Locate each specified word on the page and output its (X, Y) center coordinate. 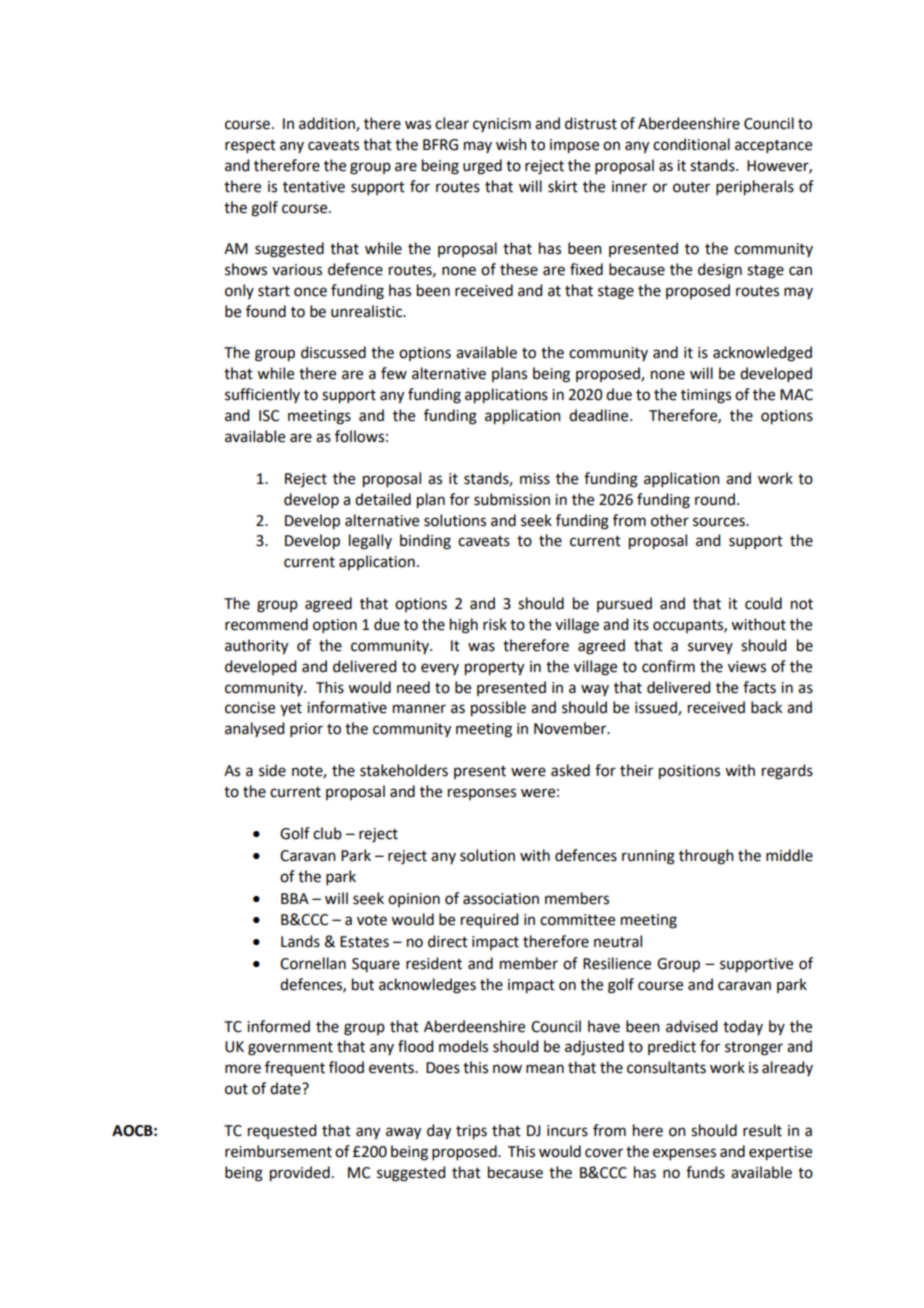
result (762, 1130)
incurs (567, 1131)
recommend (266, 624)
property (494, 669)
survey (710, 648)
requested (282, 1131)
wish (511, 144)
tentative (314, 187)
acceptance (773, 146)
